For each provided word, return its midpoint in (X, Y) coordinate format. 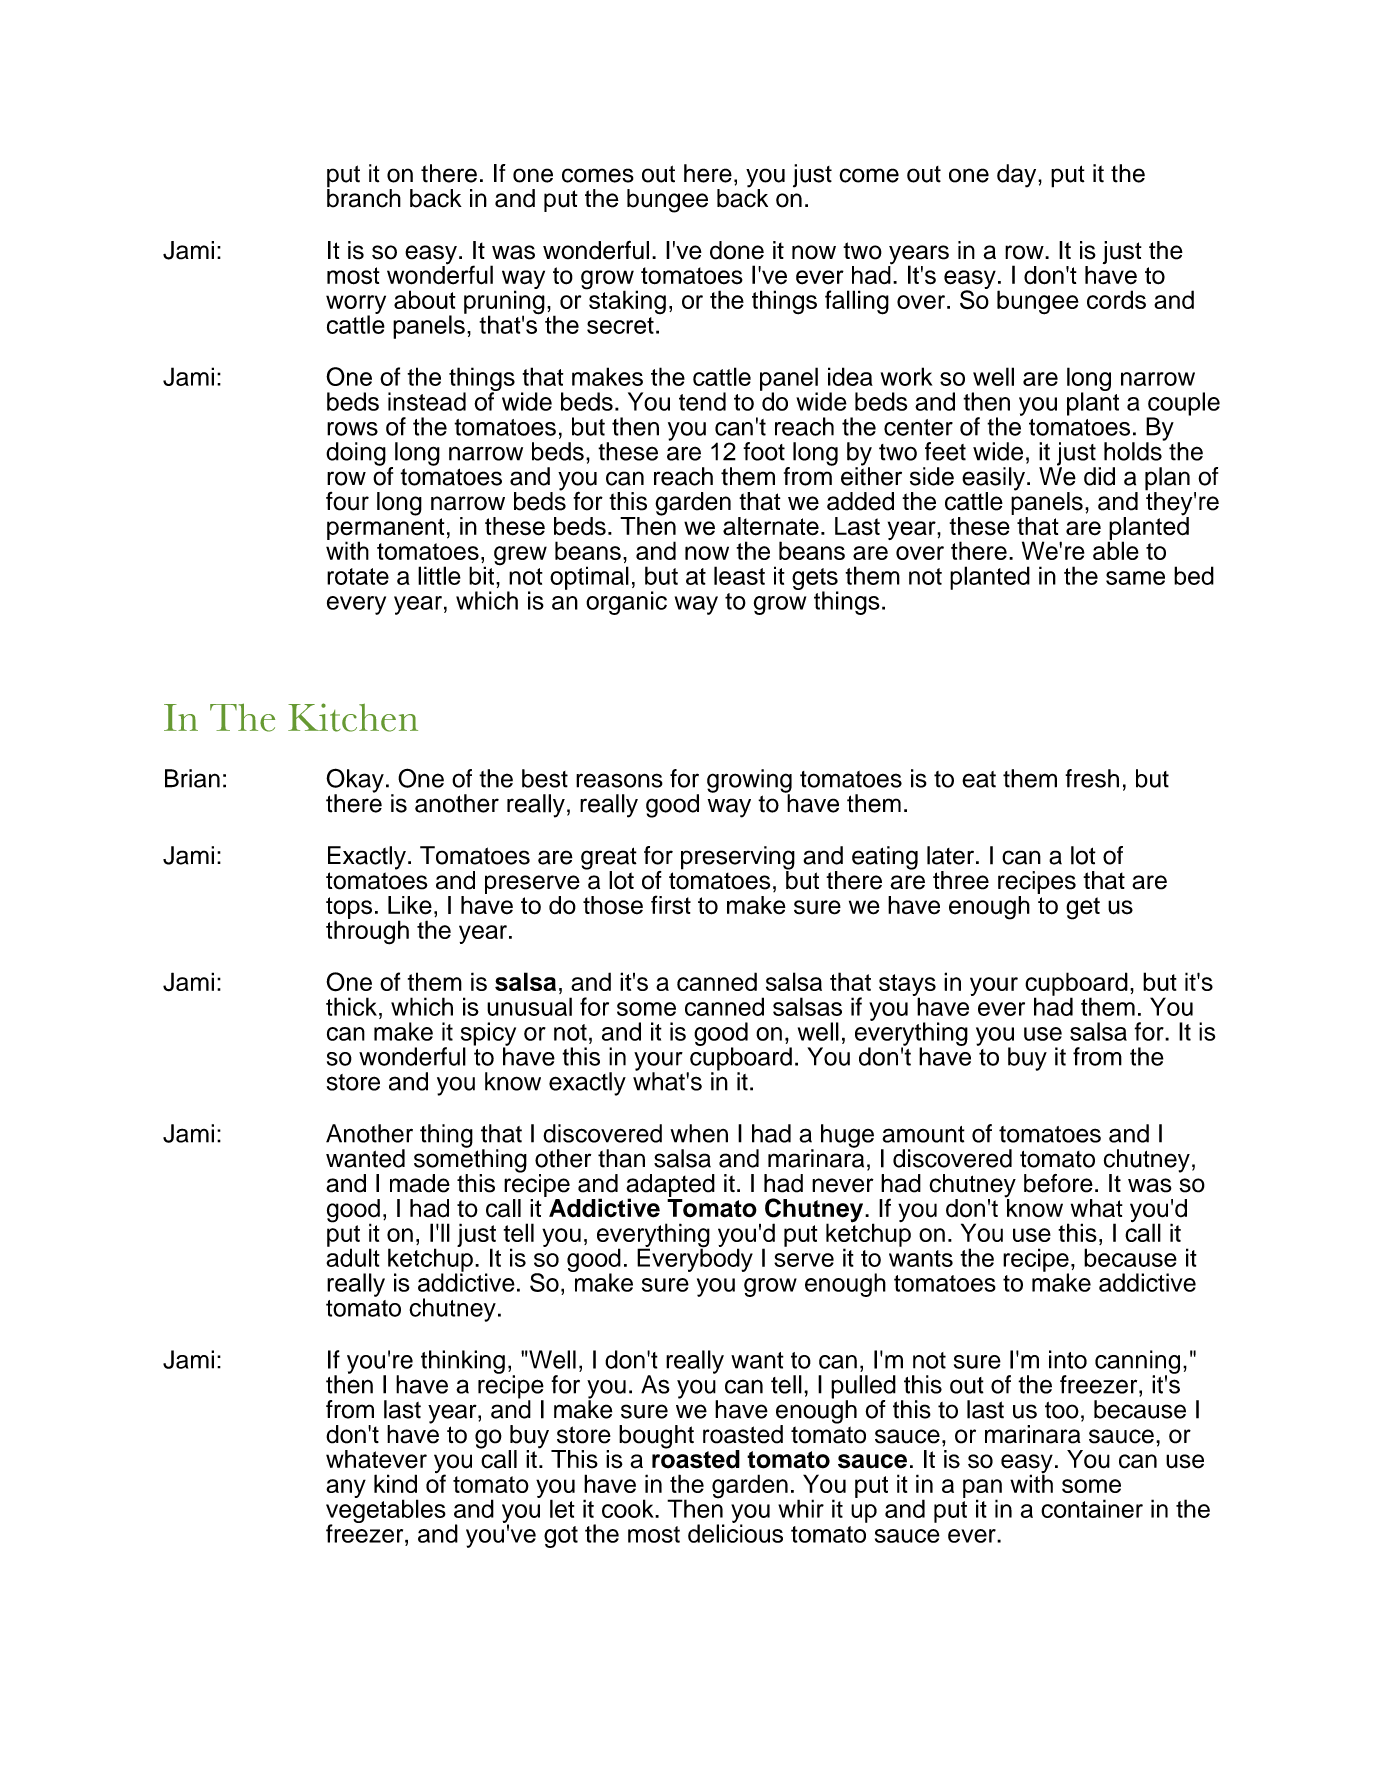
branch (364, 197)
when (699, 1133)
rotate (358, 576)
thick (351, 1006)
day (1018, 176)
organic (626, 603)
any (346, 1488)
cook (629, 1508)
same (1135, 578)
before (1058, 1183)
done (737, 250)
